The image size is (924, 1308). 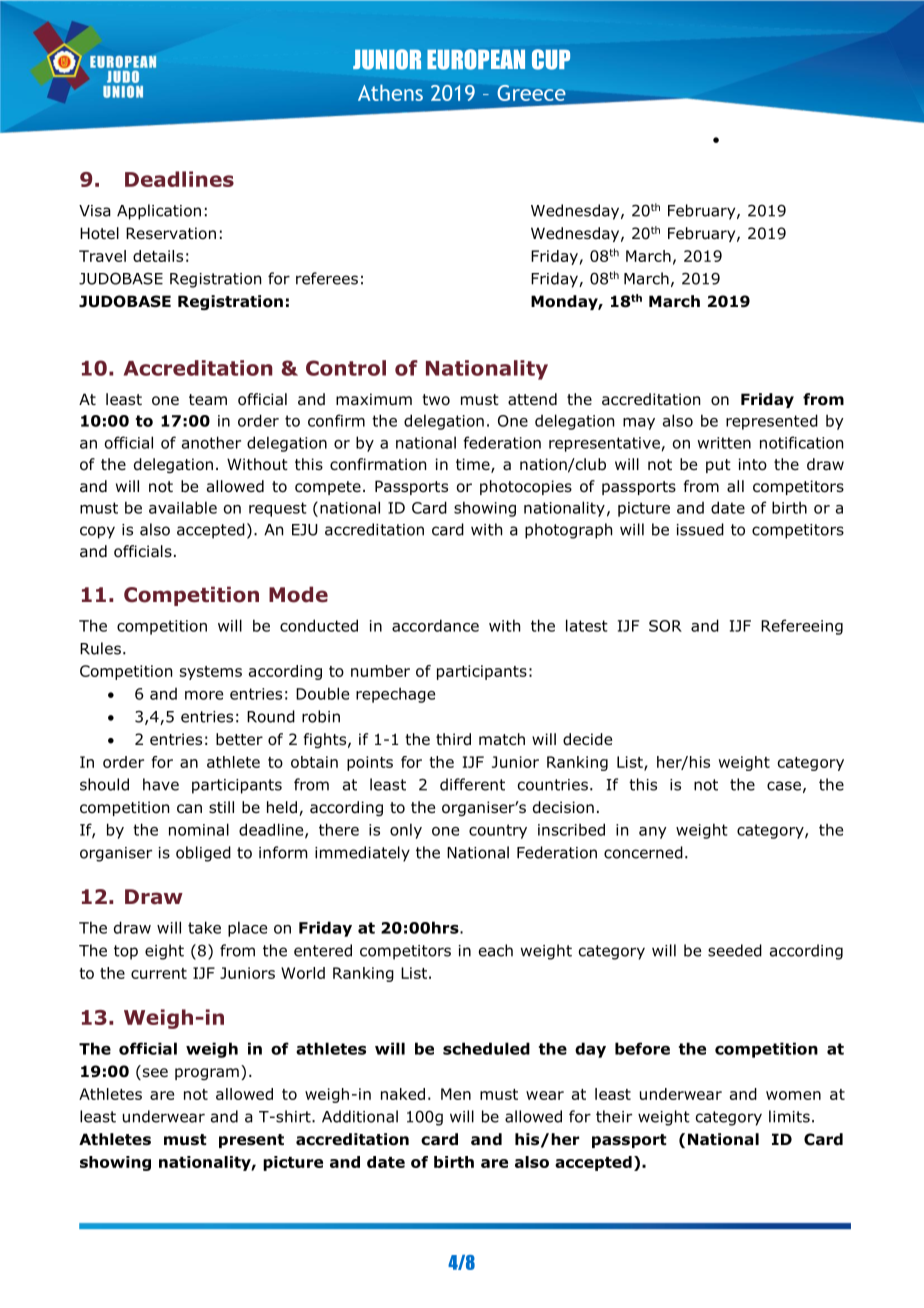 What do you see at coordinates (551, 59) in the document?
I see `CUP` at bounding box center [551, 59].
